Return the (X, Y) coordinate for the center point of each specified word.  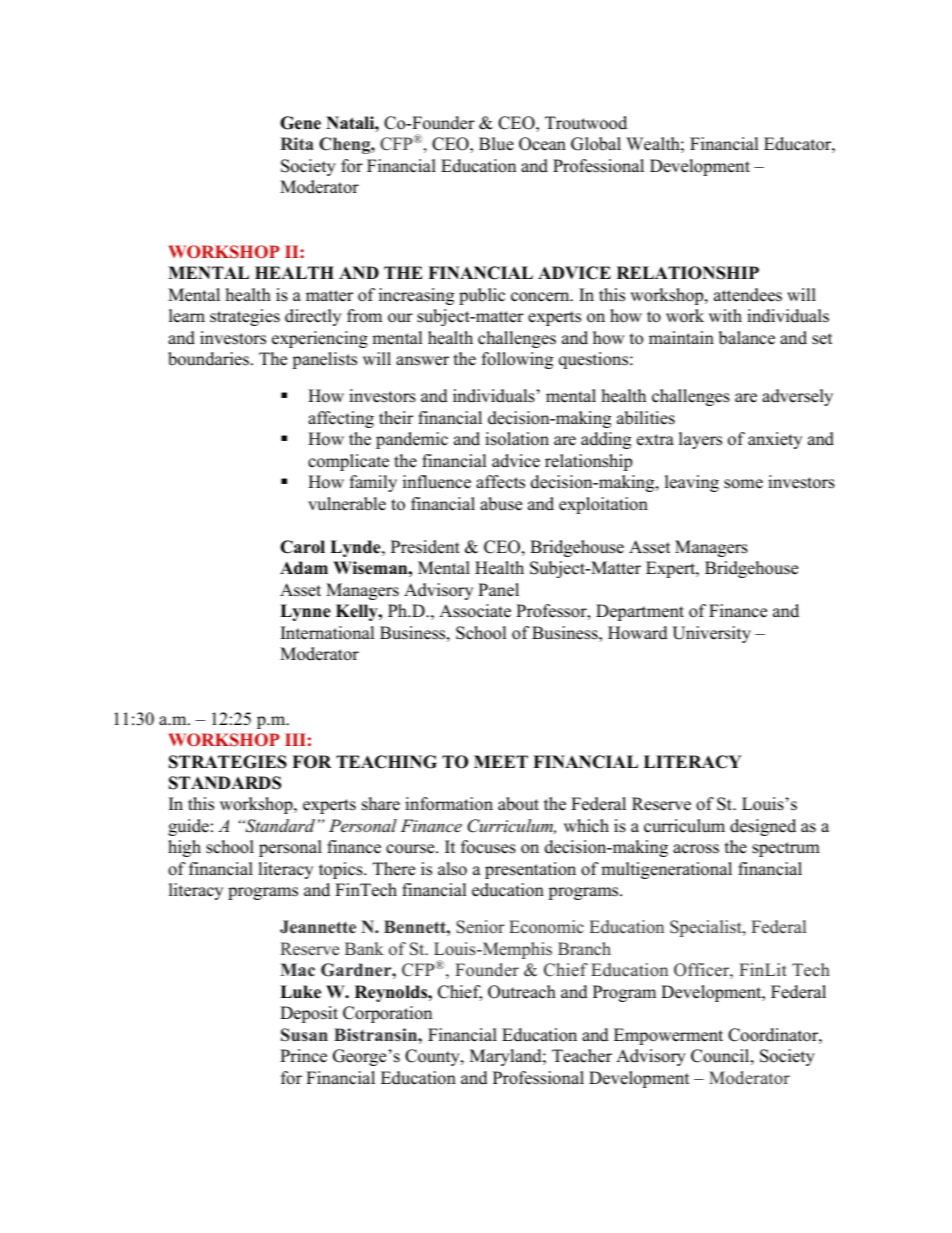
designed (763, 827)
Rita (297, 143)
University (711, 634)
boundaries (208, 359)
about (518, 804)
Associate (475, 611)
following (517, 360)
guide (188, 827)
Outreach (522, 992)
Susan (304, 1035)
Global (596, 144)
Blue (496, 144)
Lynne (305, 612)
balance (747, 338)
